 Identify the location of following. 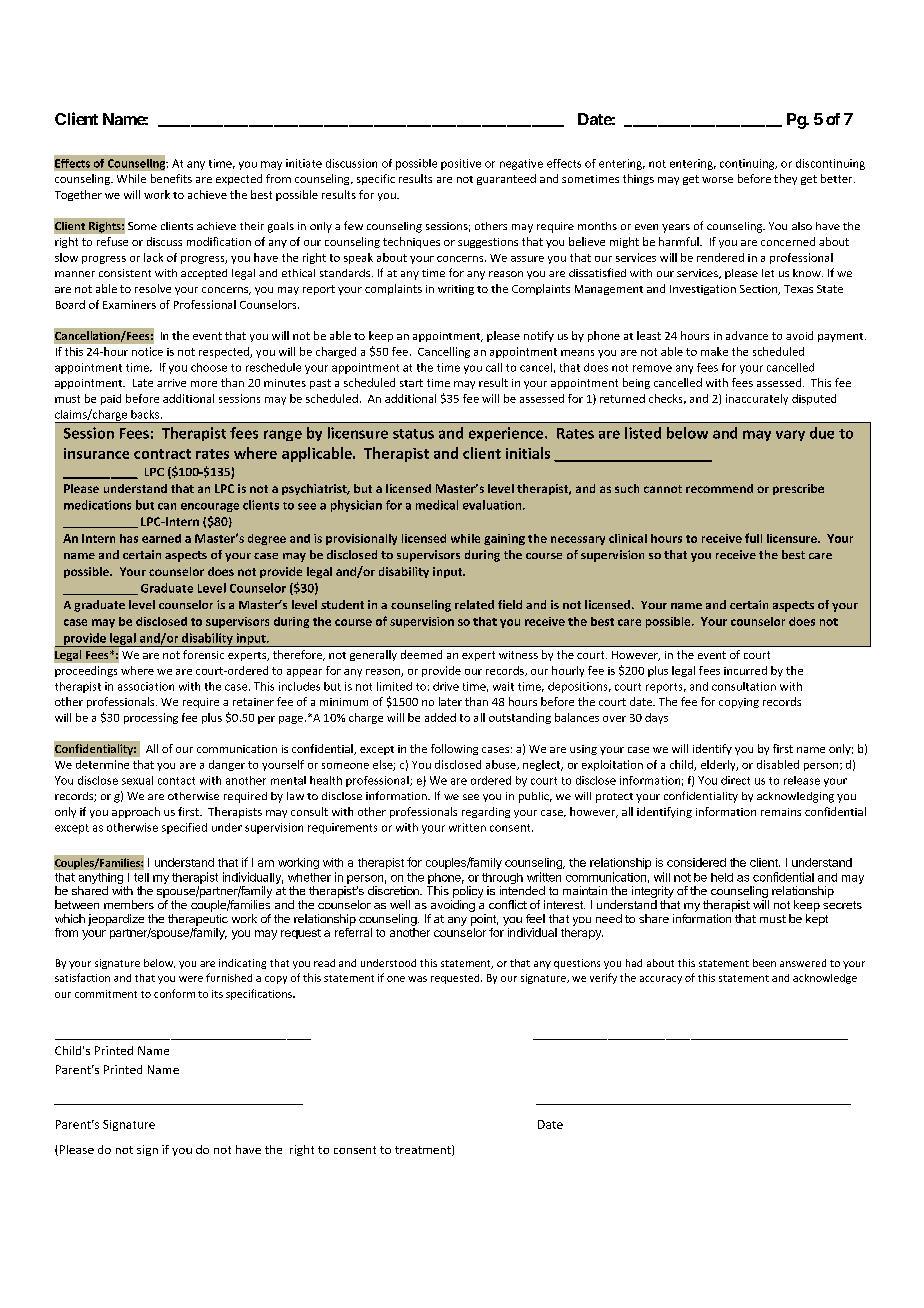
(454, 749).
